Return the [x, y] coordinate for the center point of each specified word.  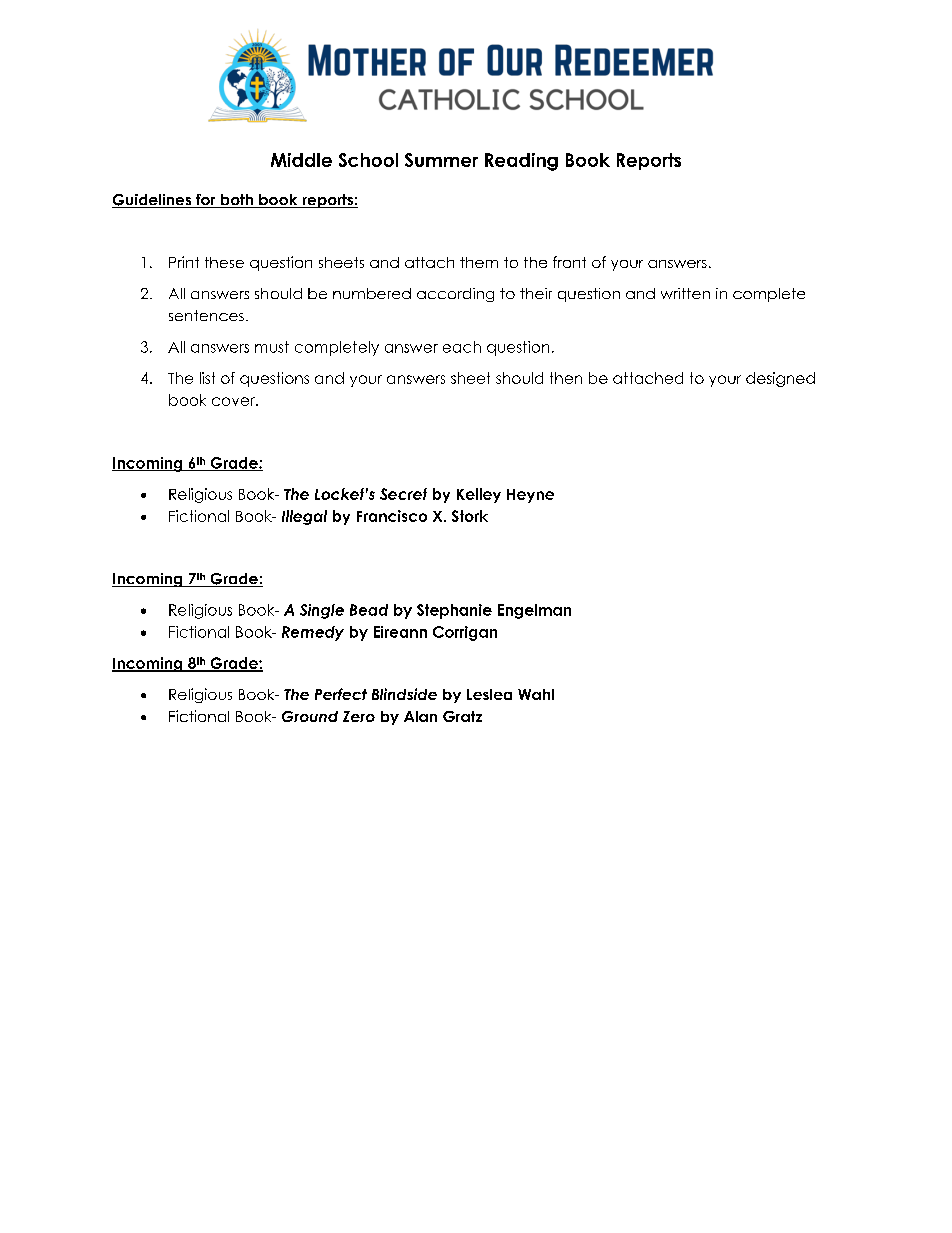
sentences [206, 315]
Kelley [479, 495]
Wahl [536, 694]
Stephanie [454, 611]
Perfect [341, 694]
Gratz [462, 716]
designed [780, 379]
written [685, 293]
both [237, 201]
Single [322, 611]
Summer [441, 160]
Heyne [530, 496]
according [455, 295]
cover [234, 401]
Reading [521, 162]
